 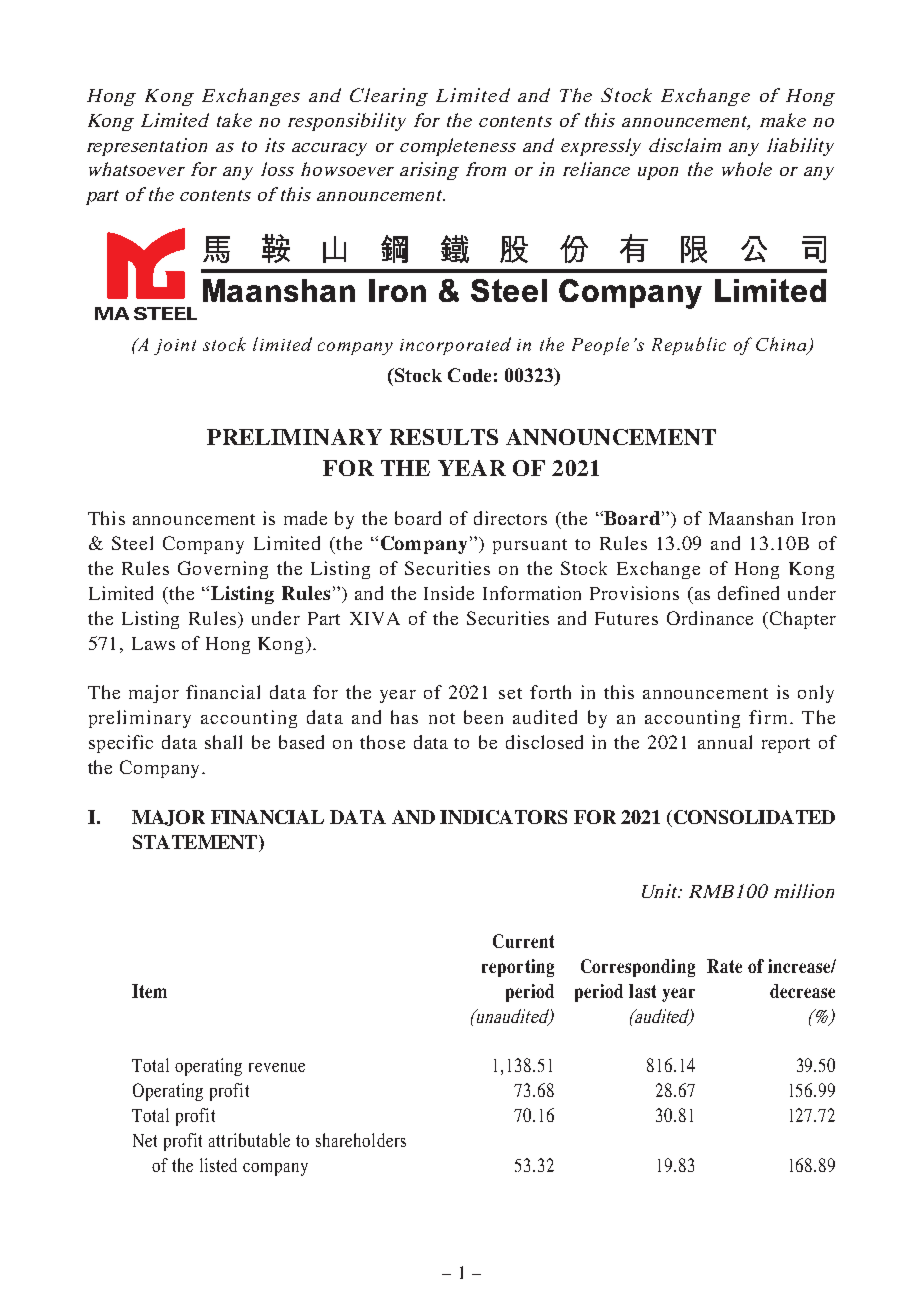 What do you see at coordinates (483, 717) in the screenshot?
I see `been` at bounding box center [483, 717].
